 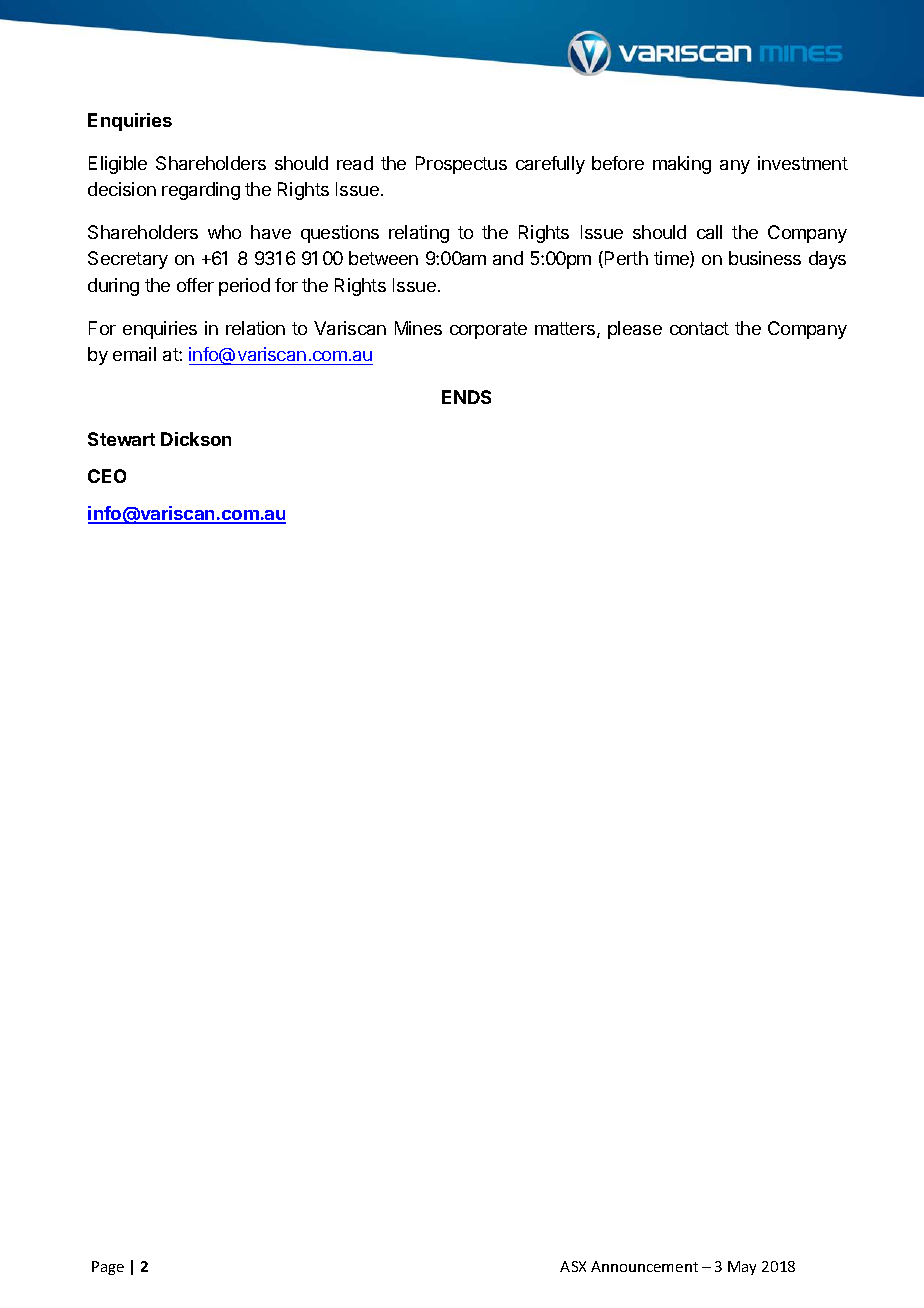 What do you see at coordinates (709, 232) in the screenshot?
I see `call` at bounding box center [709, 232].
